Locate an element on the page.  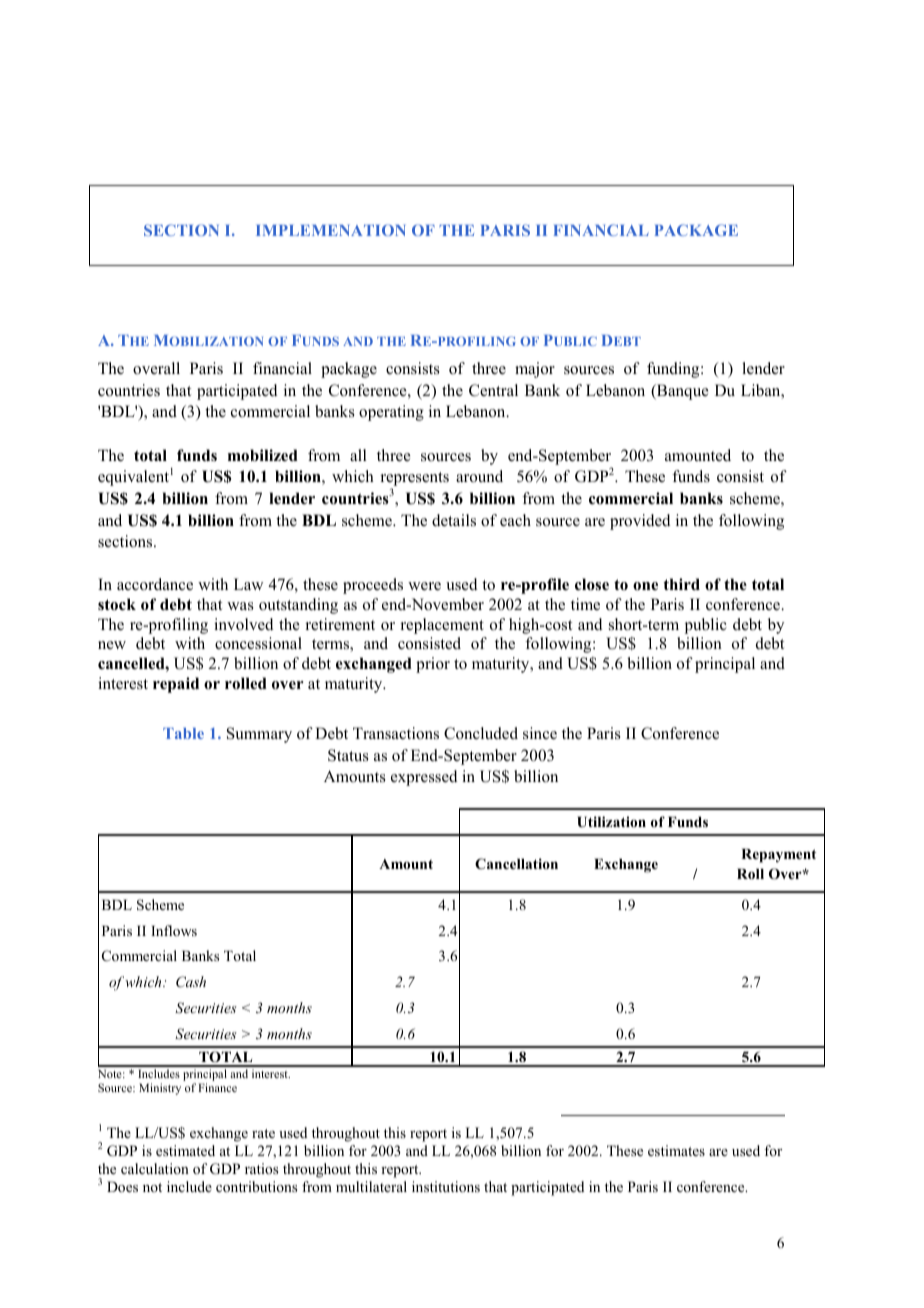
institutions is located at coordinates (446, 1187).
